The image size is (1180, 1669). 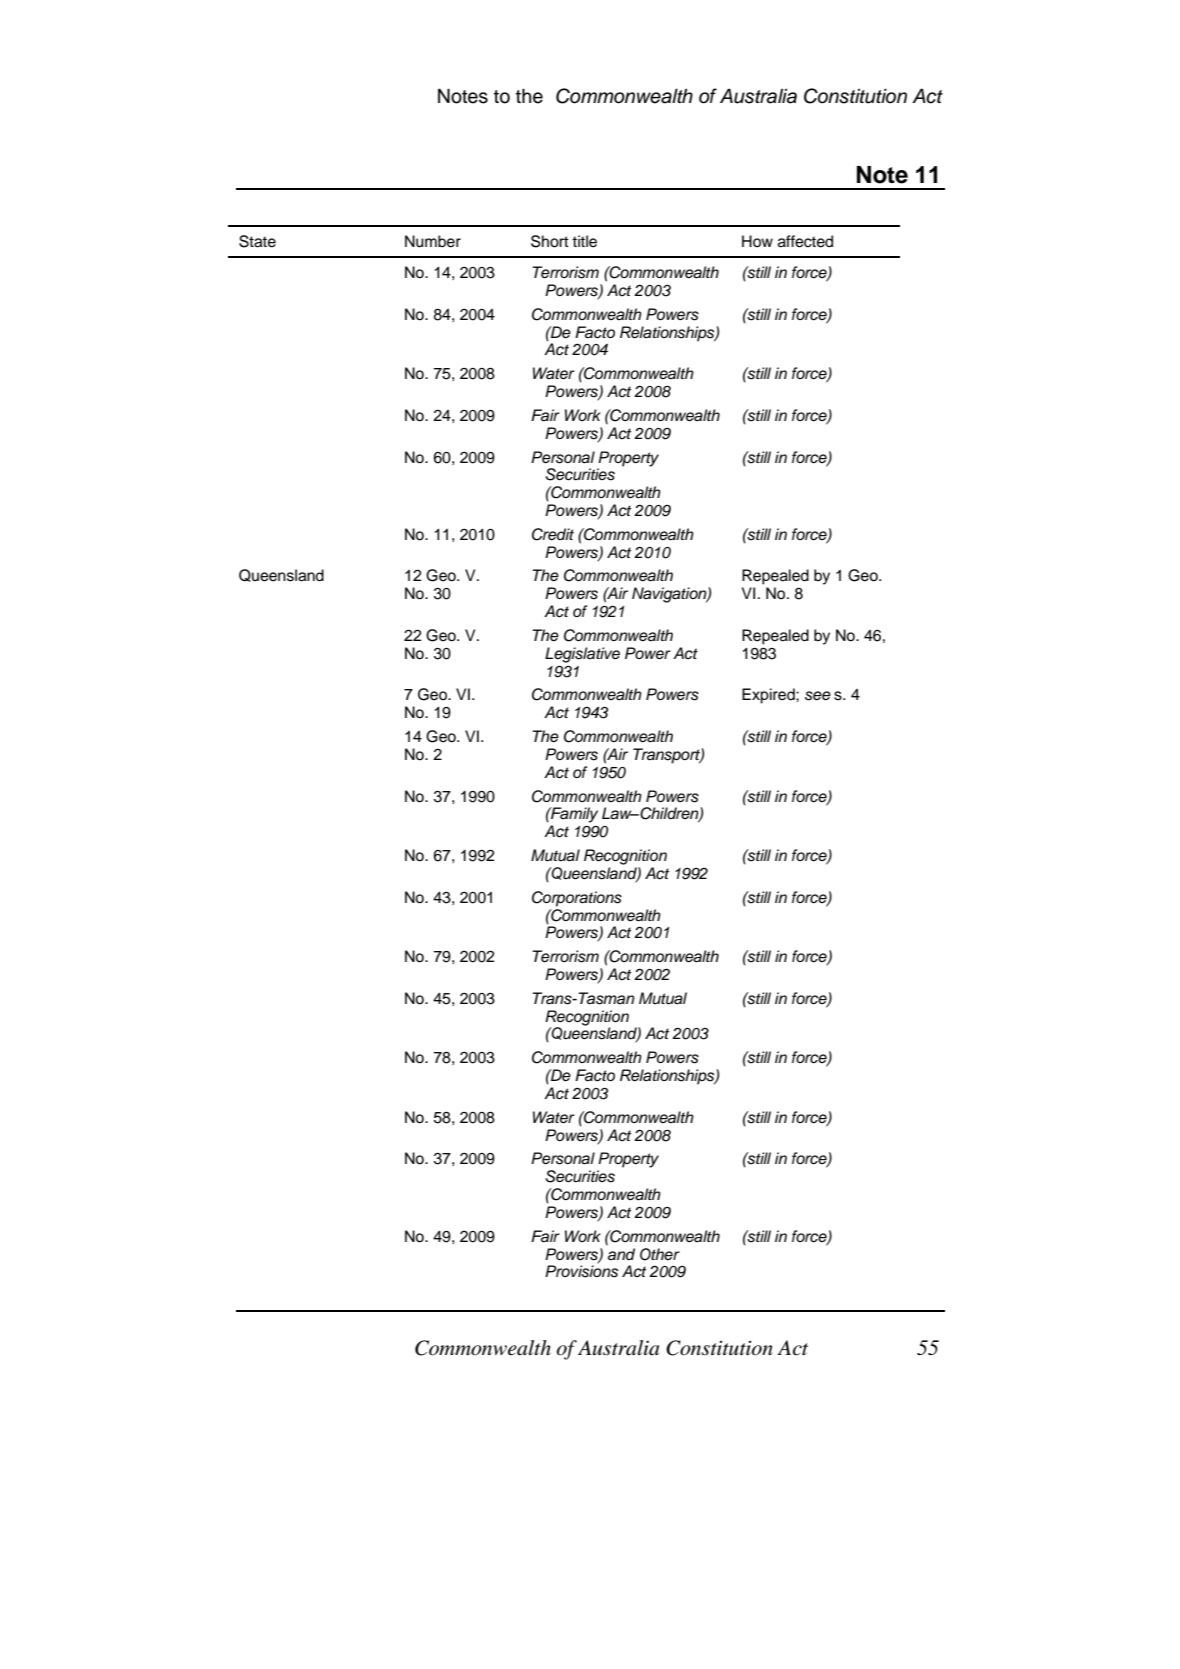 What do you see at coordinates (433, 241) in the page?
I see `Number` at bounding box center [433, 241].
